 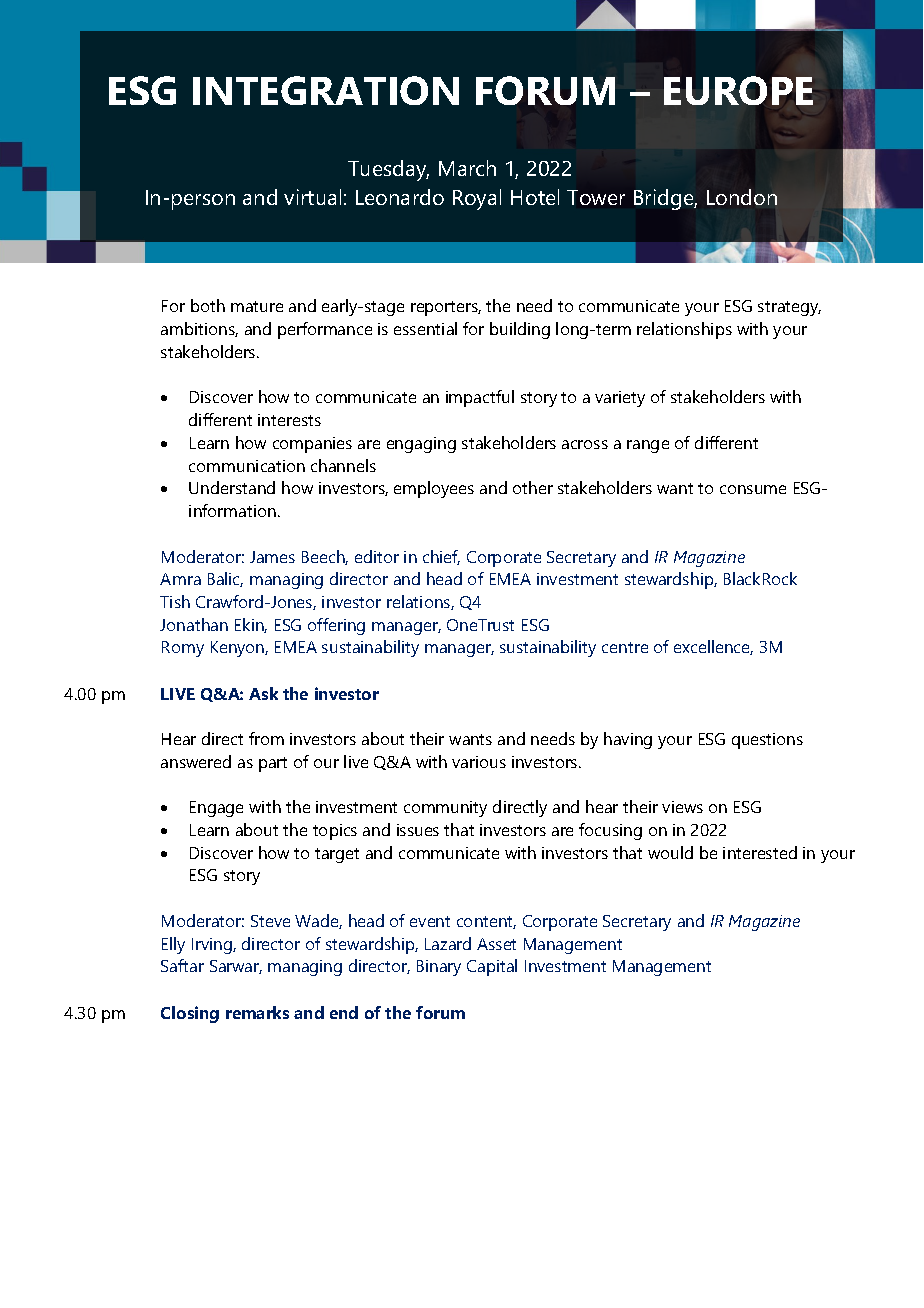 What do you see at coordinates (326, 90) in the screenshot?
I see `INTEGRATION` at bounding box center [326, 90].
